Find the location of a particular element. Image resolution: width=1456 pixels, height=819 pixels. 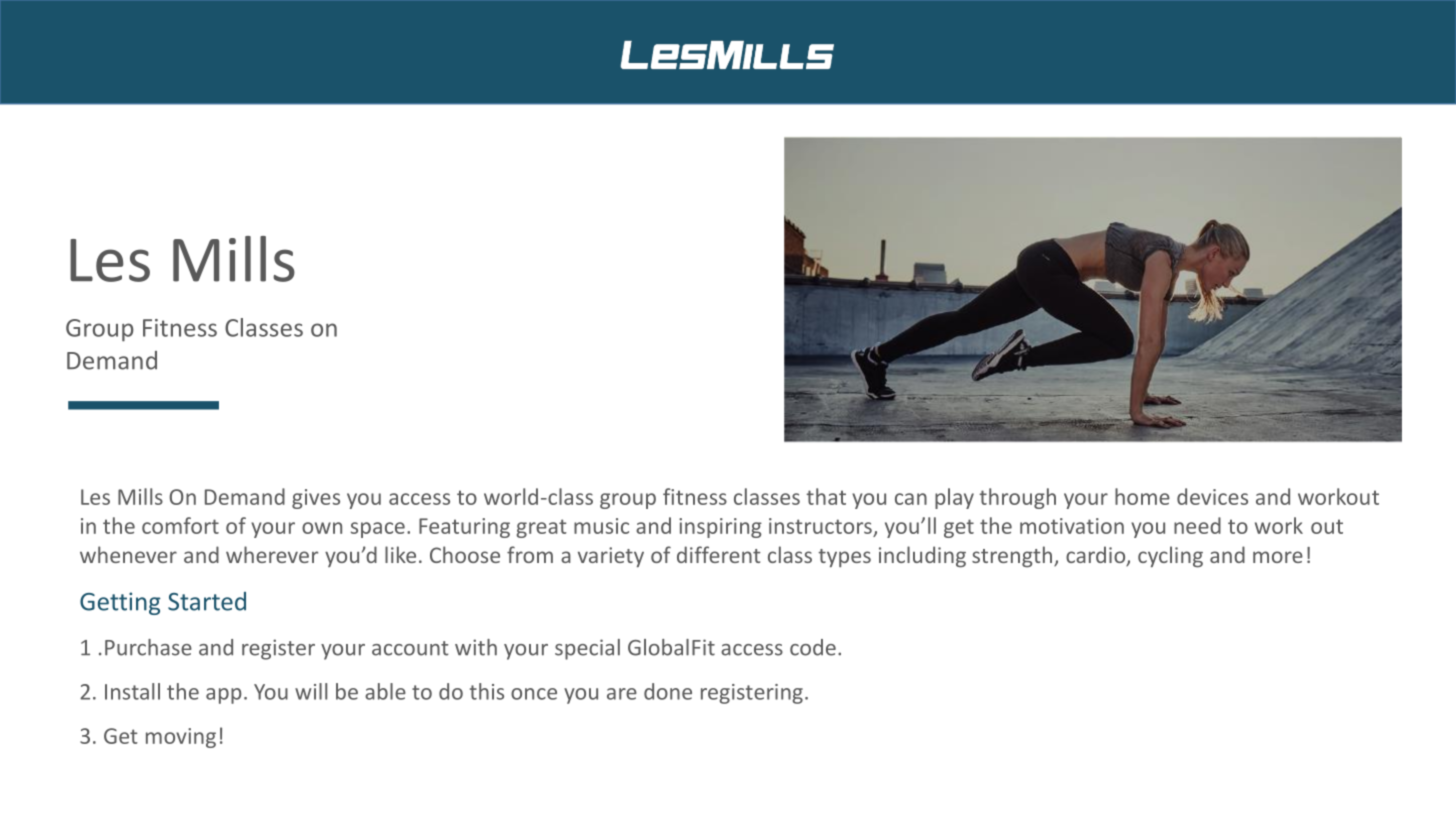

moving is located at coordinates (181, 738).
